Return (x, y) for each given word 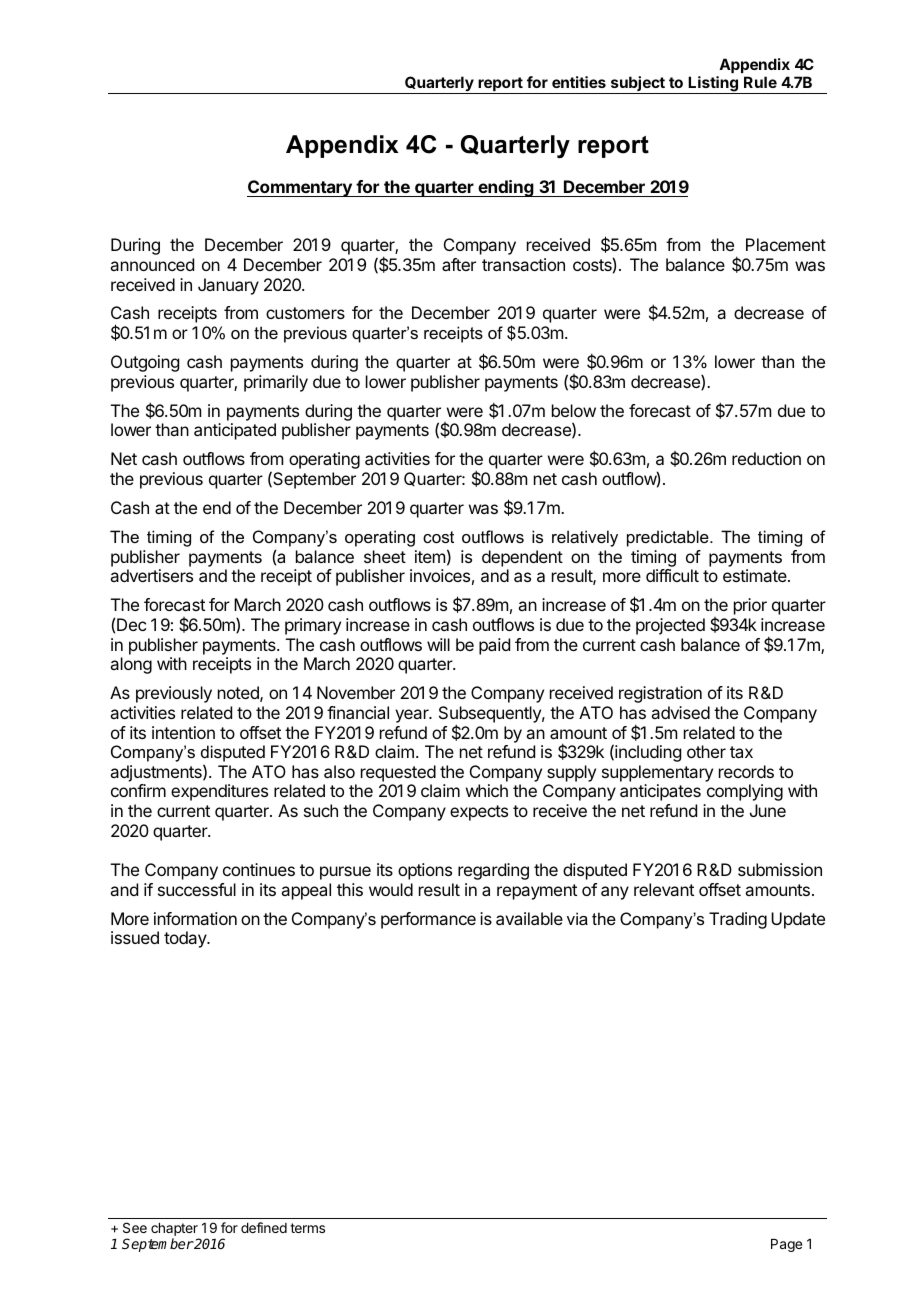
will (438, 644)
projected (670, 626)
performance (428, 920)
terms (307, 1228)
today (186, 939)
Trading (738, 920)
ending (506, 188)
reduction (766, 458)
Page (786, 1245)
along (131, 665)
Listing (713, 85)
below (574, 410)
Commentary (300, 188)
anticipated (235, 431)
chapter (174, 1229)
